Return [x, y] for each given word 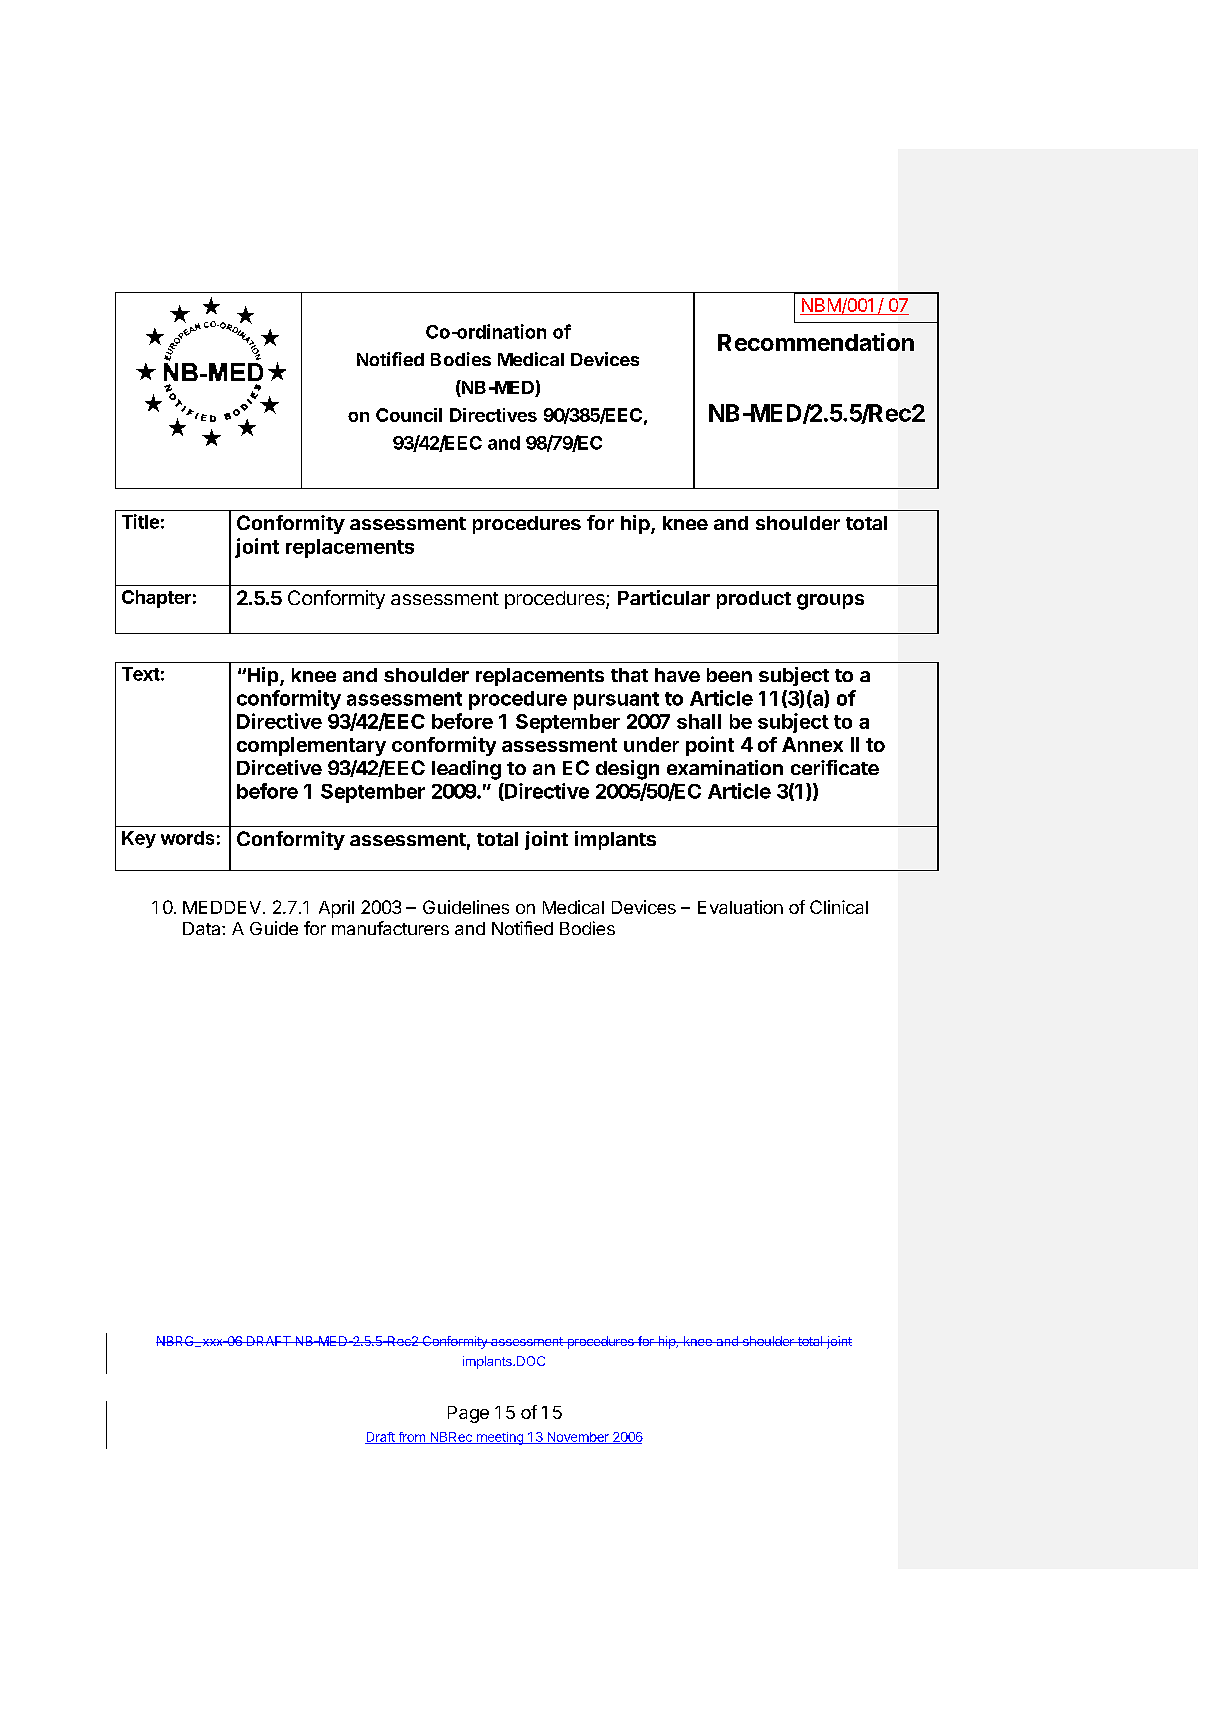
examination [725, 767]
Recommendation [816, 342]
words [187, 838]
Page [468, 1414]
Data [203, 928]
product [754, 600]
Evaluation [740, 907]
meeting [499, 1438]
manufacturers [390, 928]
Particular [664, 597]
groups [830, 602]
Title [140, 521]
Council [409, 415]
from [411, 1438]
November [578, 1438]
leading [466, 770]
